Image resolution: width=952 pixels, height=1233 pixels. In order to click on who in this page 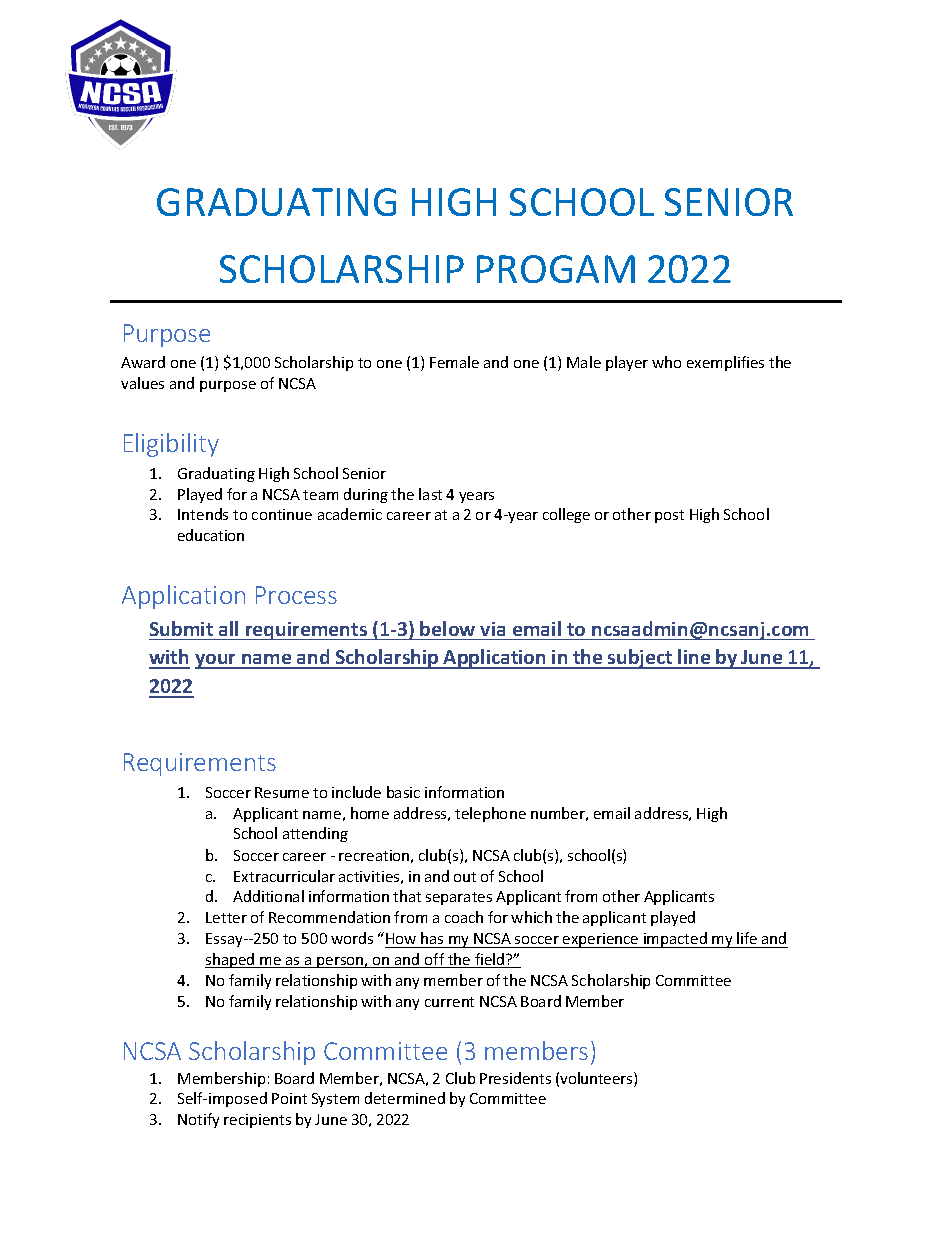, I will do `click(666, 362)`.
